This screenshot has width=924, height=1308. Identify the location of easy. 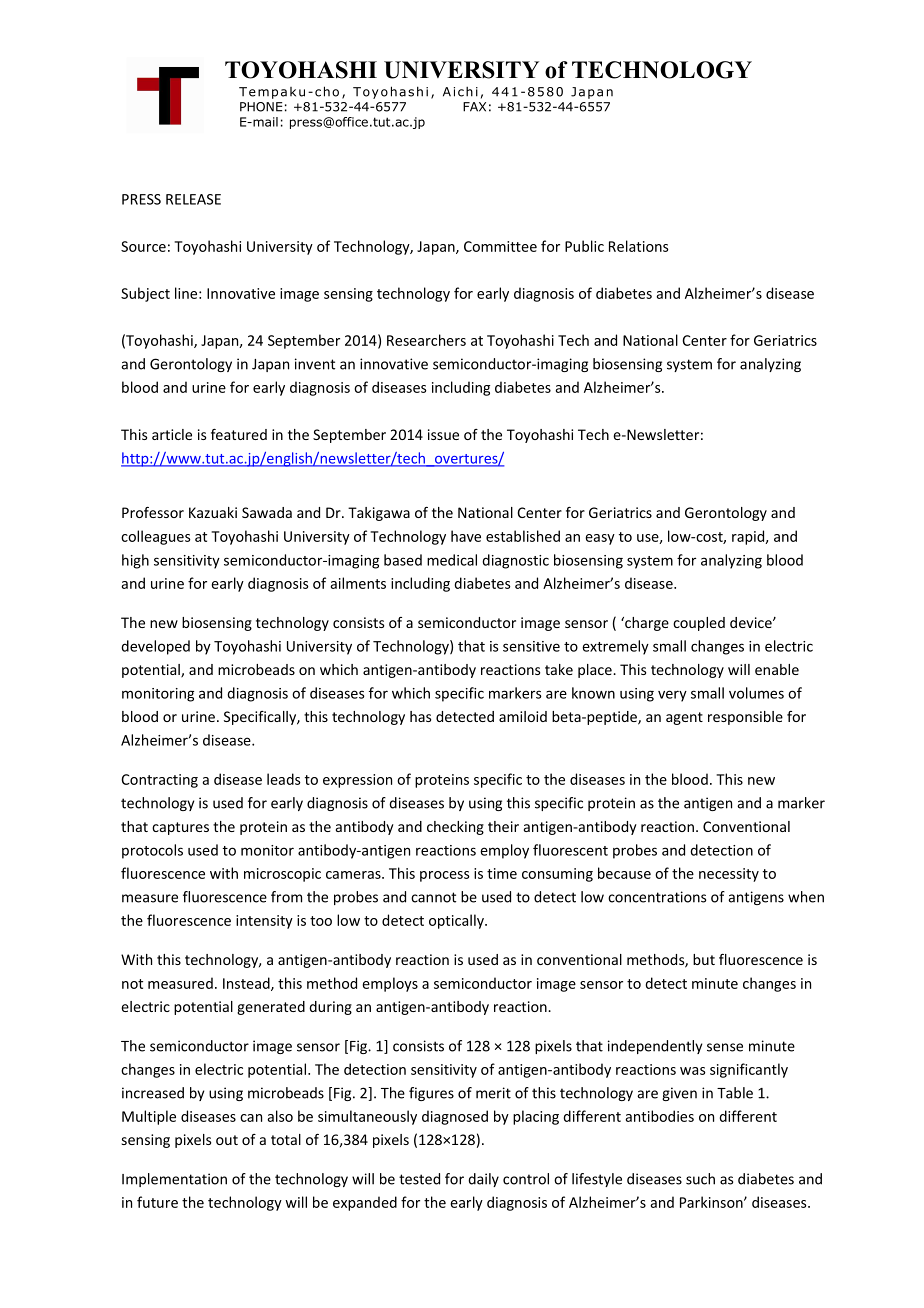
(600, 539).
